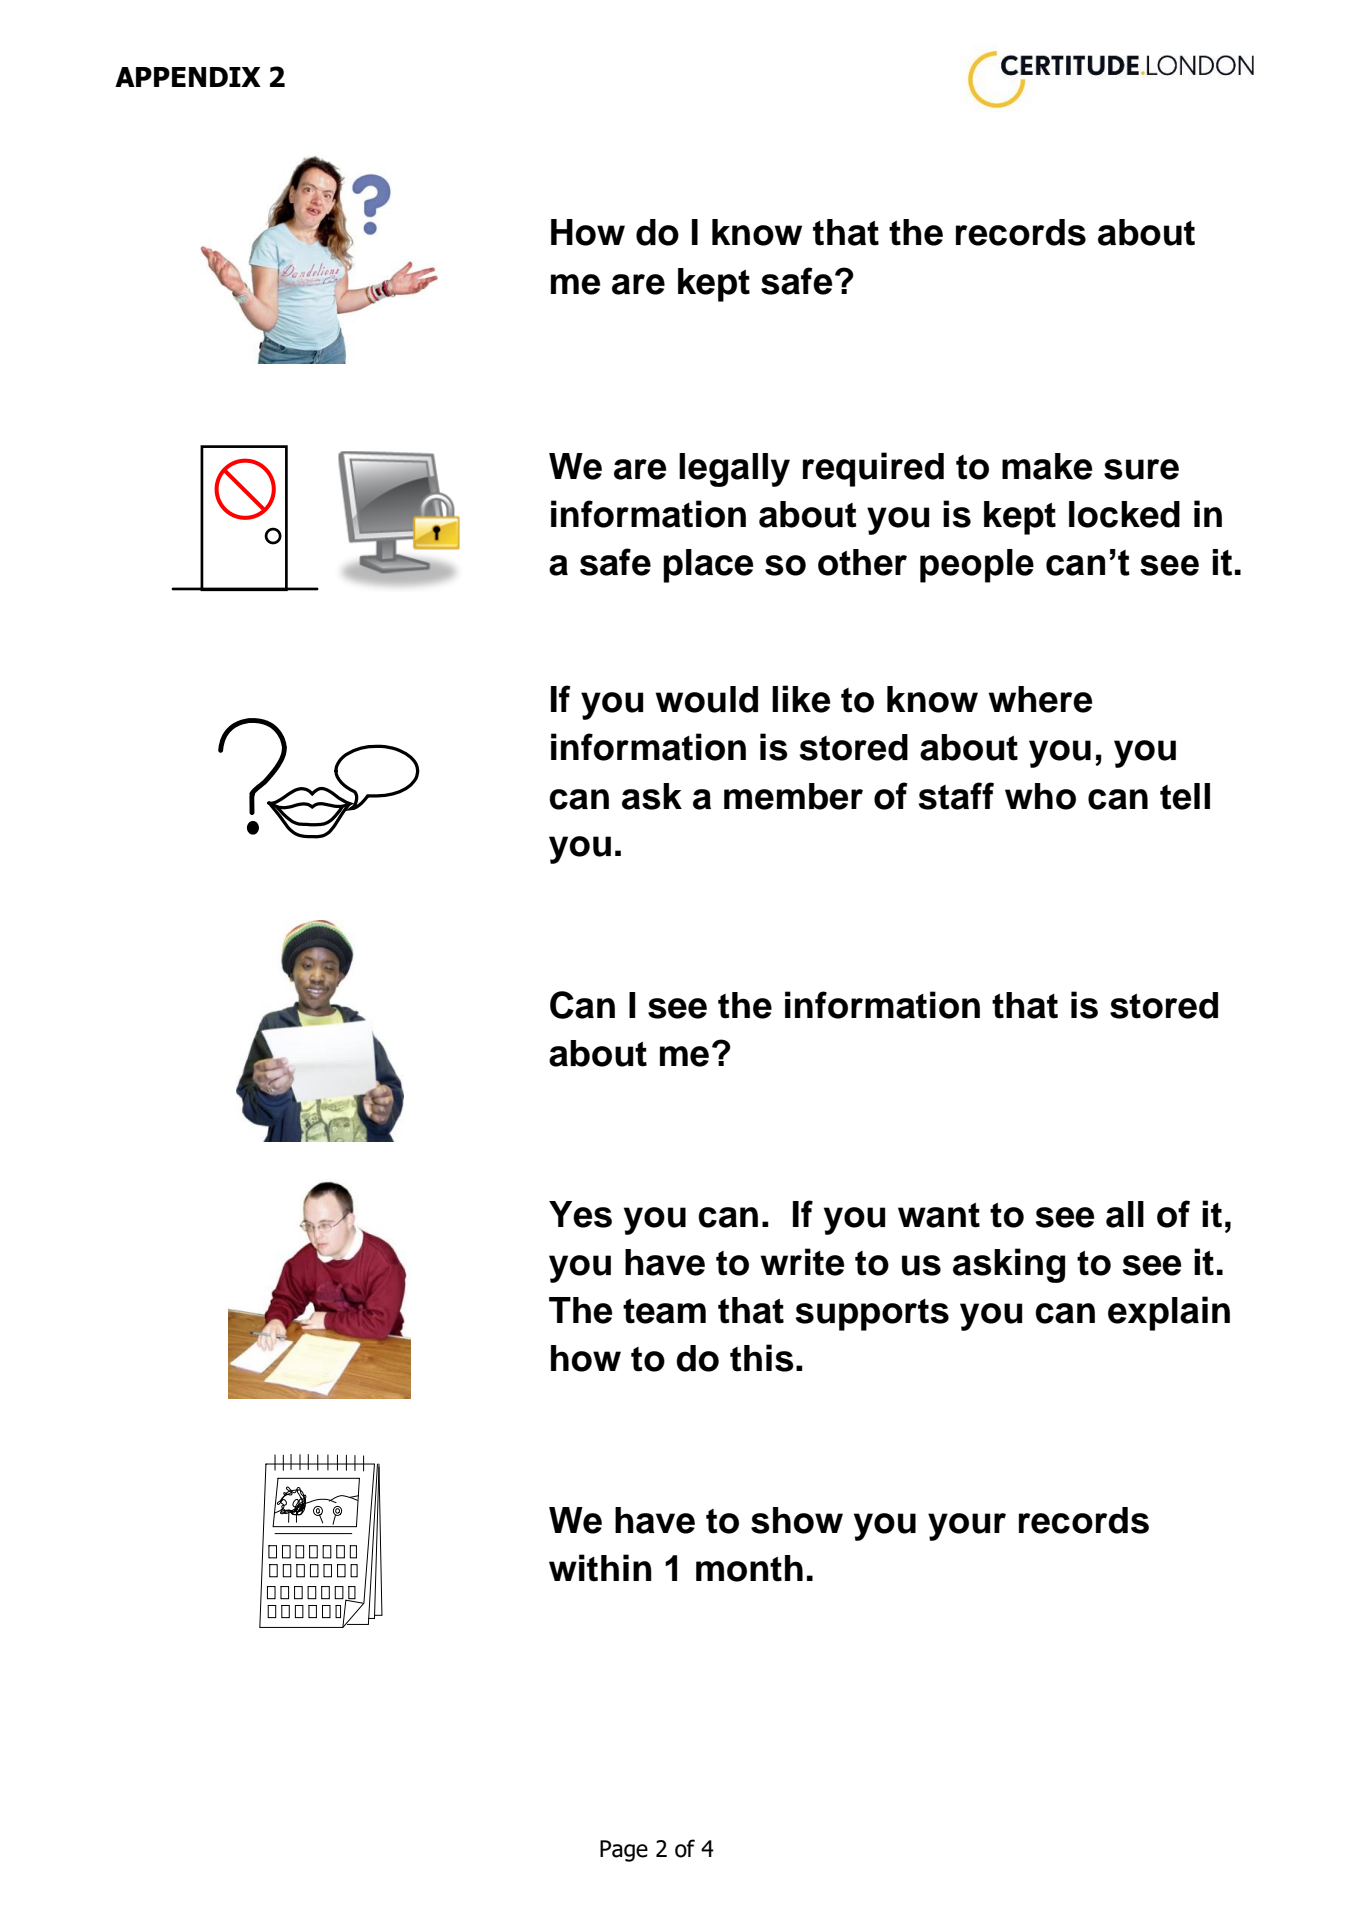 Image resolution: width=1351 pixels, height=1911 pixels. What do you see at coordinates (188, 77) in the screenshot?
I see `APPENDIX` at bounding box center [188, 77].
